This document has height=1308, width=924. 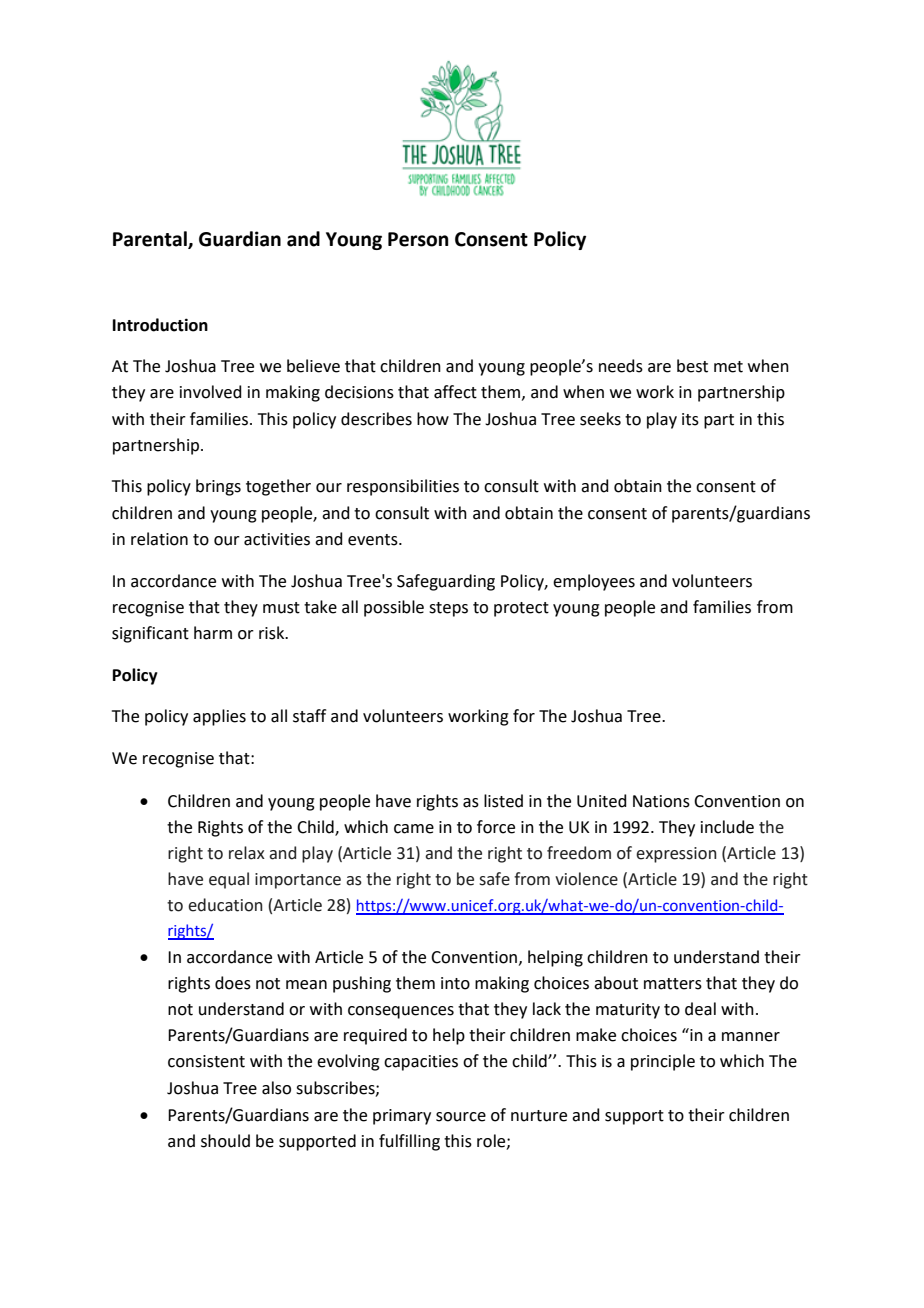 I want to click on best, so click(x=692, y=366).
